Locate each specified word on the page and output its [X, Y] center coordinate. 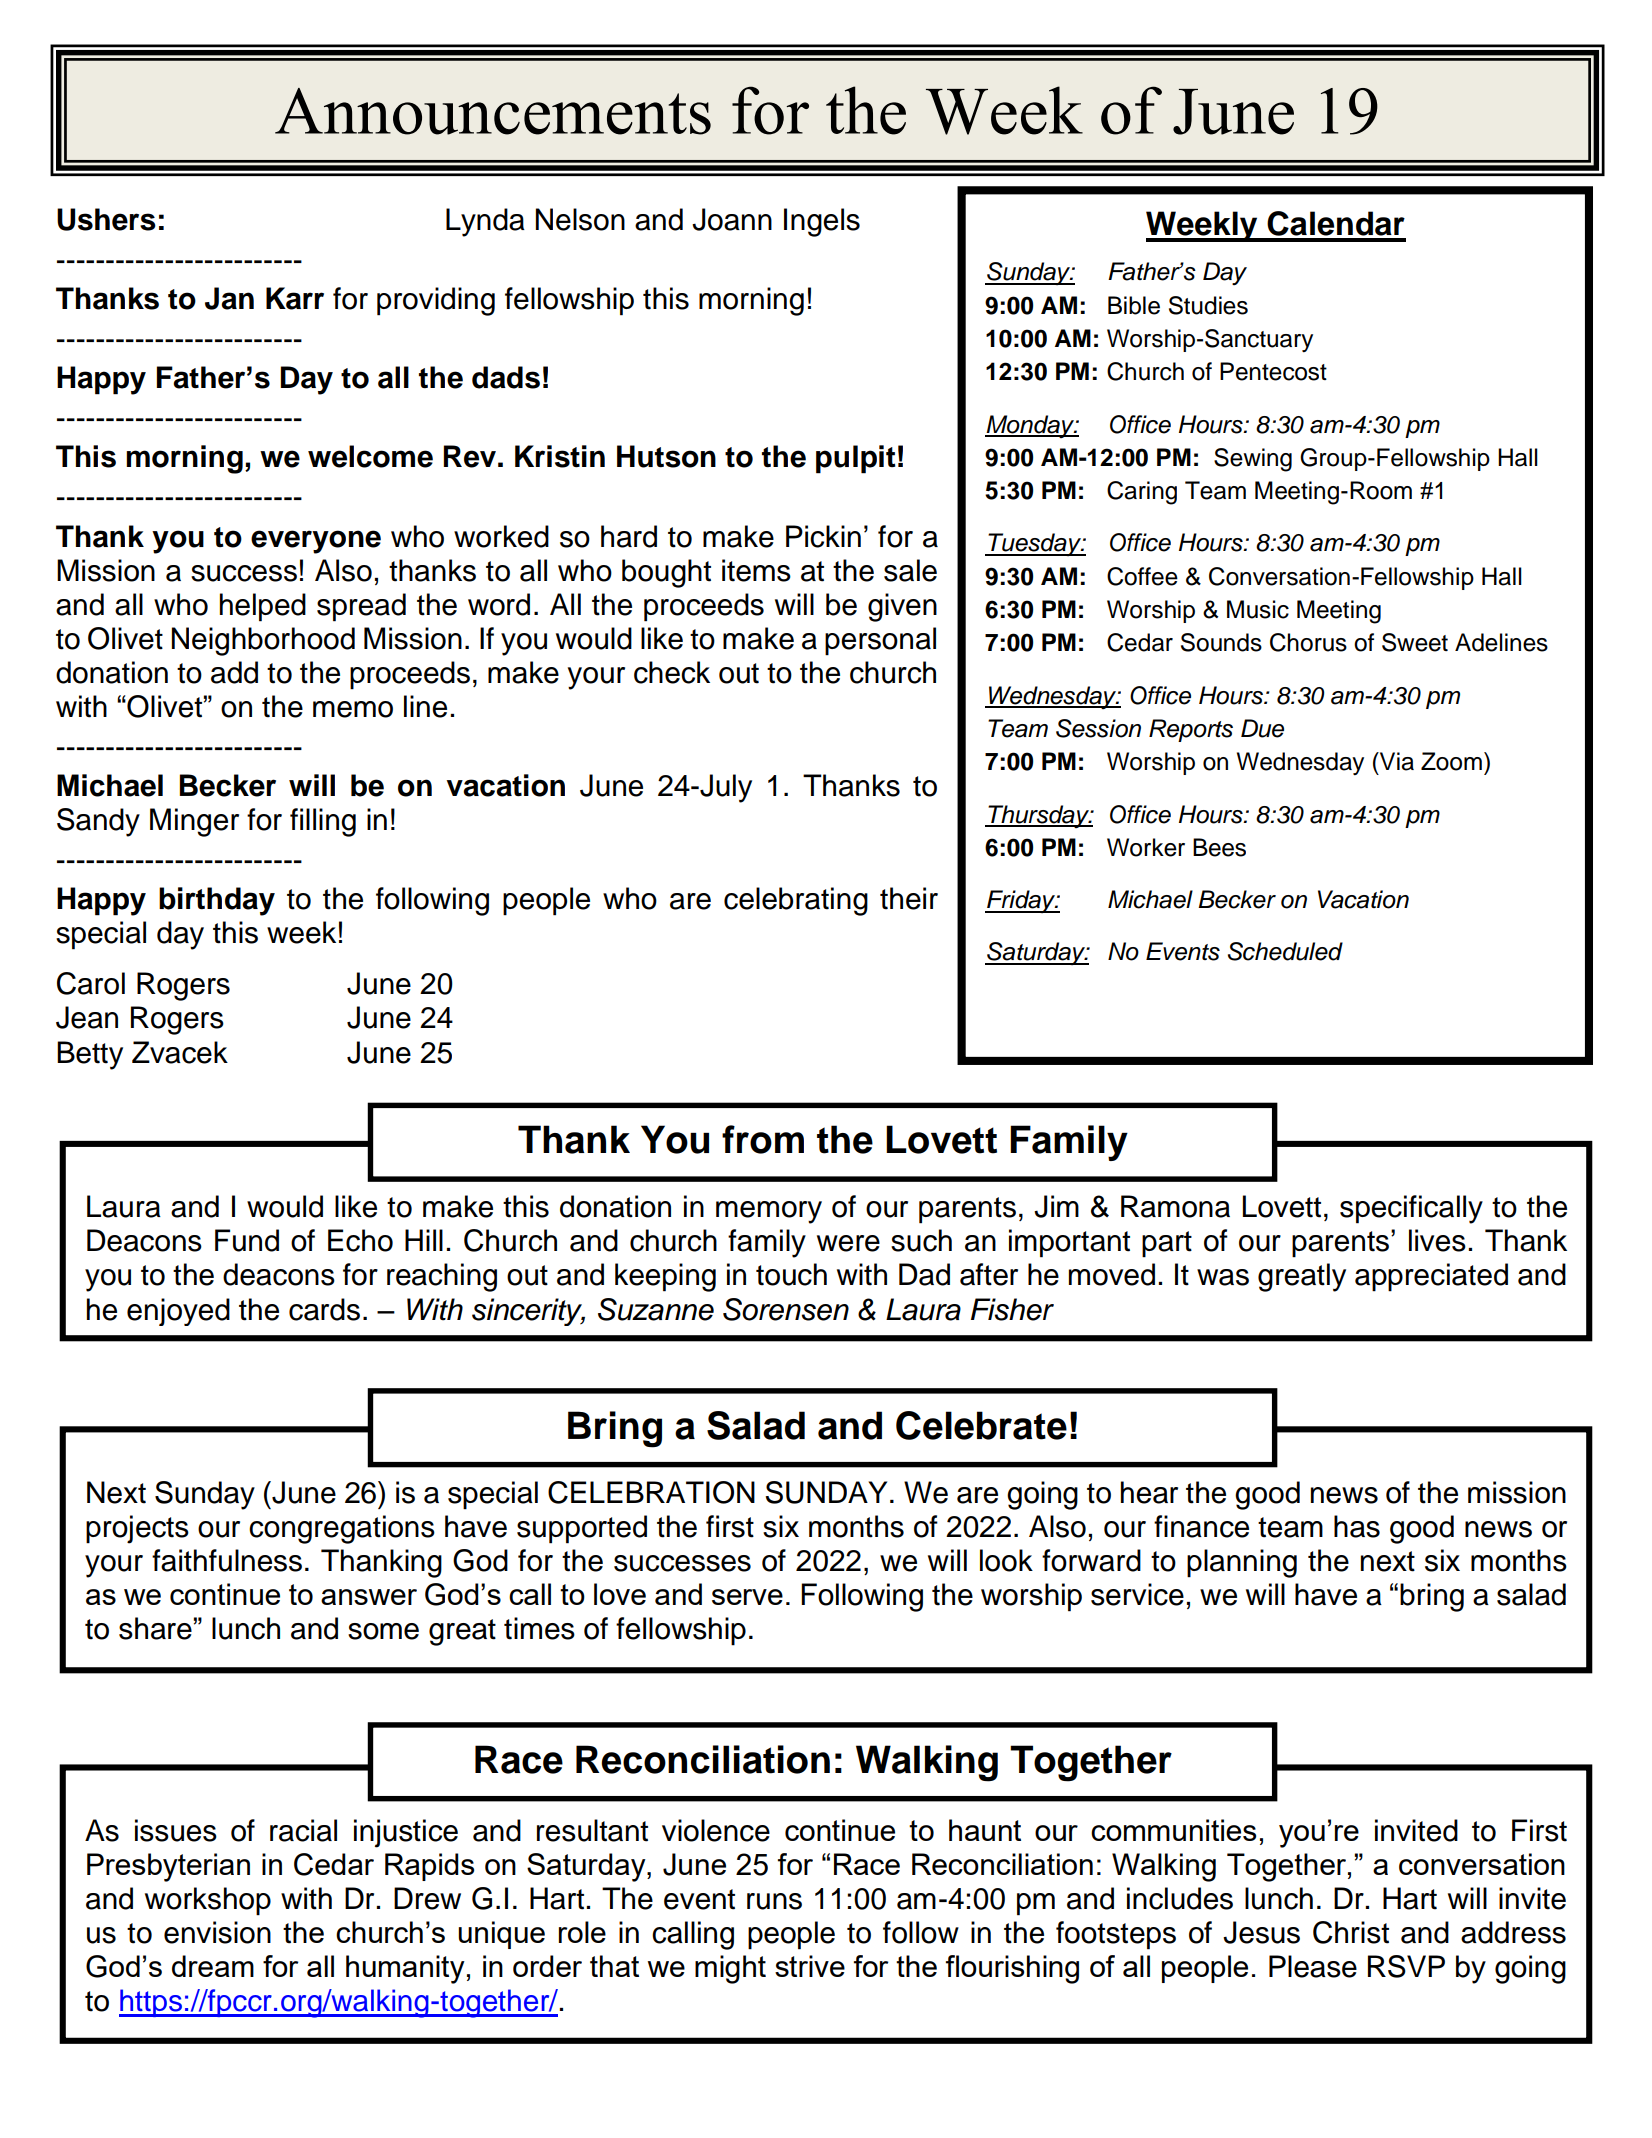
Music [1258, 609]
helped [263, 607]
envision [217, 1932]
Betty [90, 1055]
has [1357, 1526]
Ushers [106, 219]
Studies [1208, 305]
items [756, 570]
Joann [732, 219]
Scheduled [1285, 951]
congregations [342, 1529]
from [763, 1139]
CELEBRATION [651, 1492]
